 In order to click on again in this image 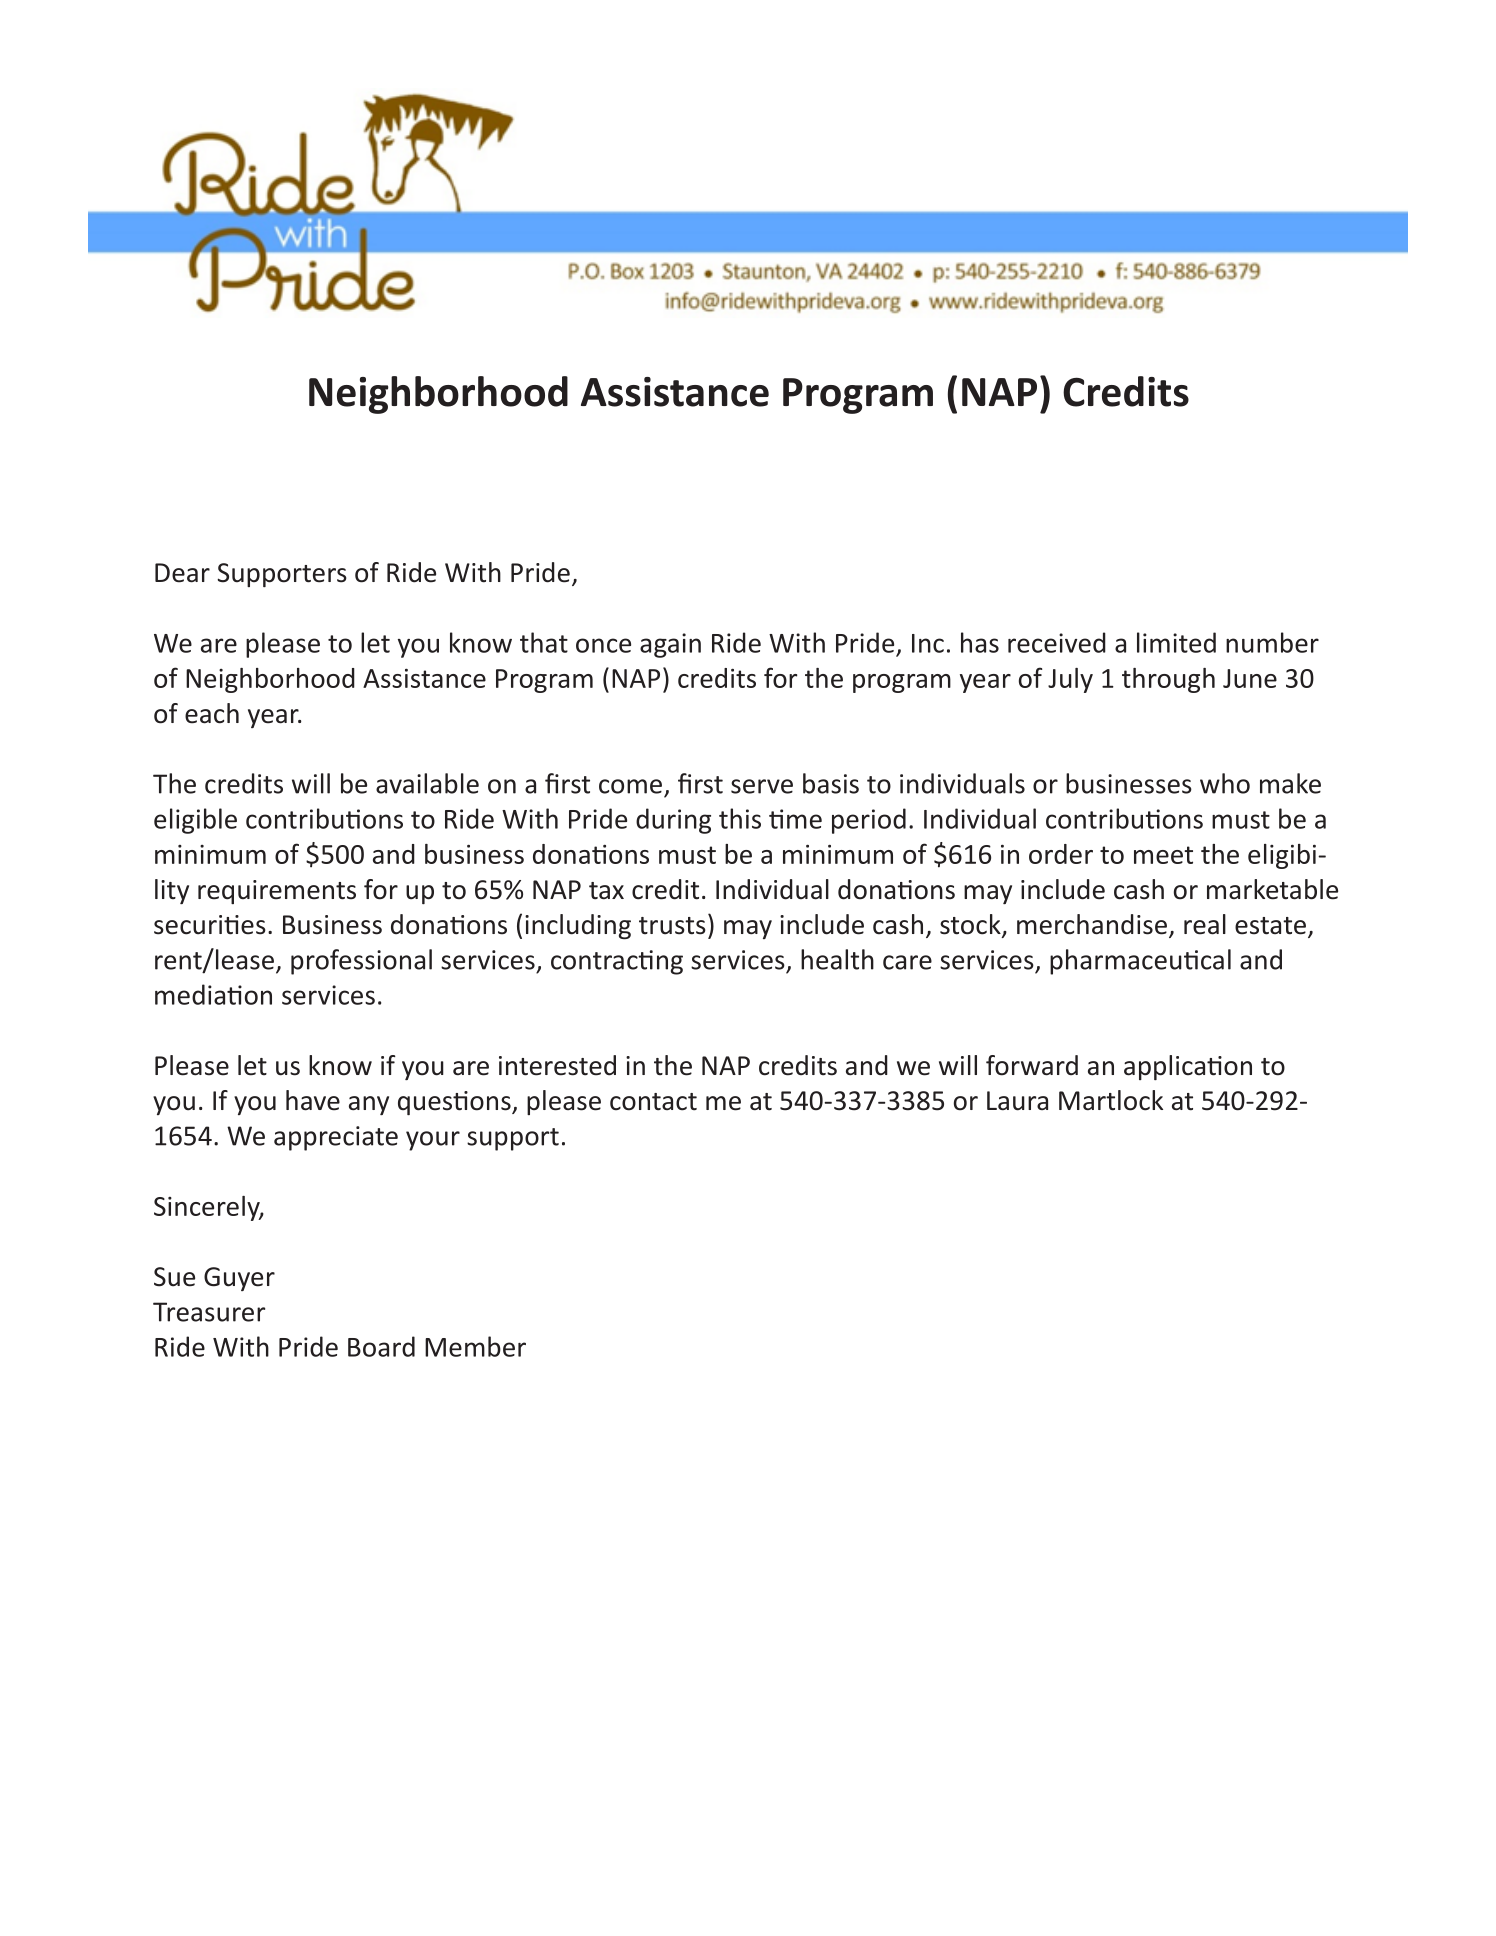, I will do `click(670, 645)`.
